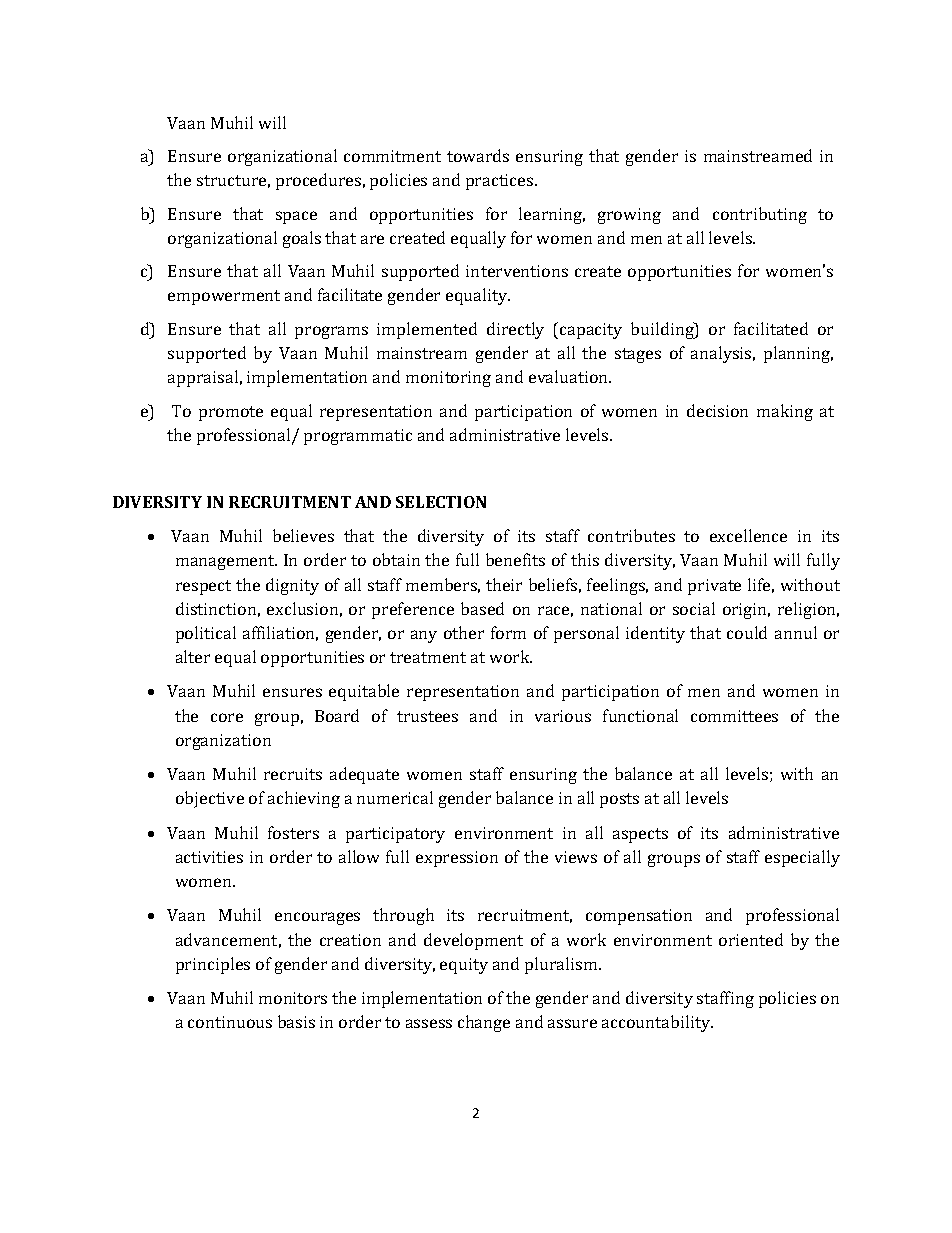 The width and height of the document is (952, 1233). What do you see at coordinates (501, 182) in the document?
I see `practices` at bounding box center [501, 182].
